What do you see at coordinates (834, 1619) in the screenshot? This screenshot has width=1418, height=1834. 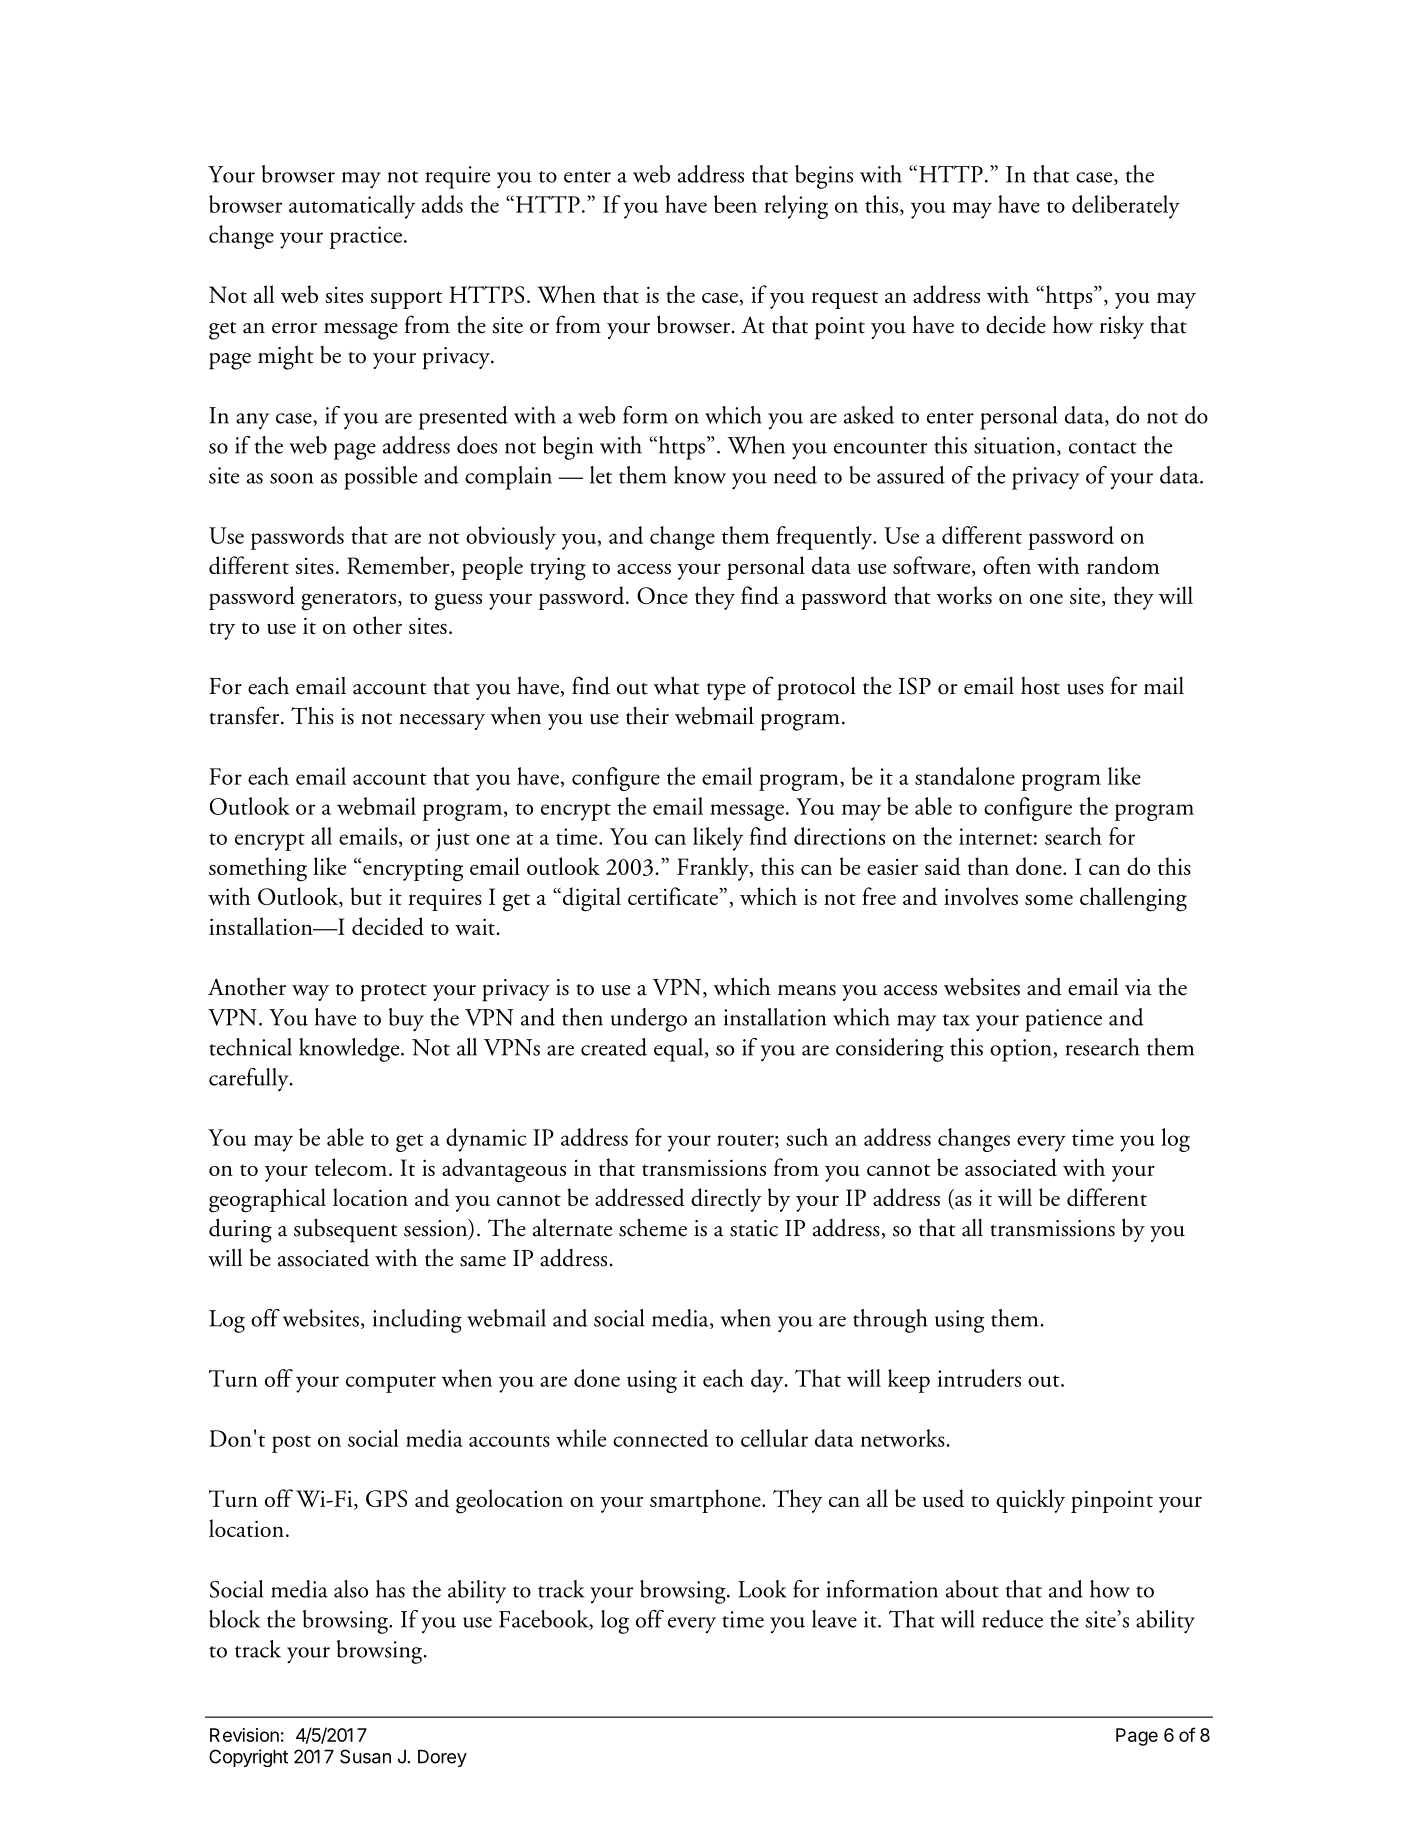 I see `leave` at bounding box center [834, 1619].
